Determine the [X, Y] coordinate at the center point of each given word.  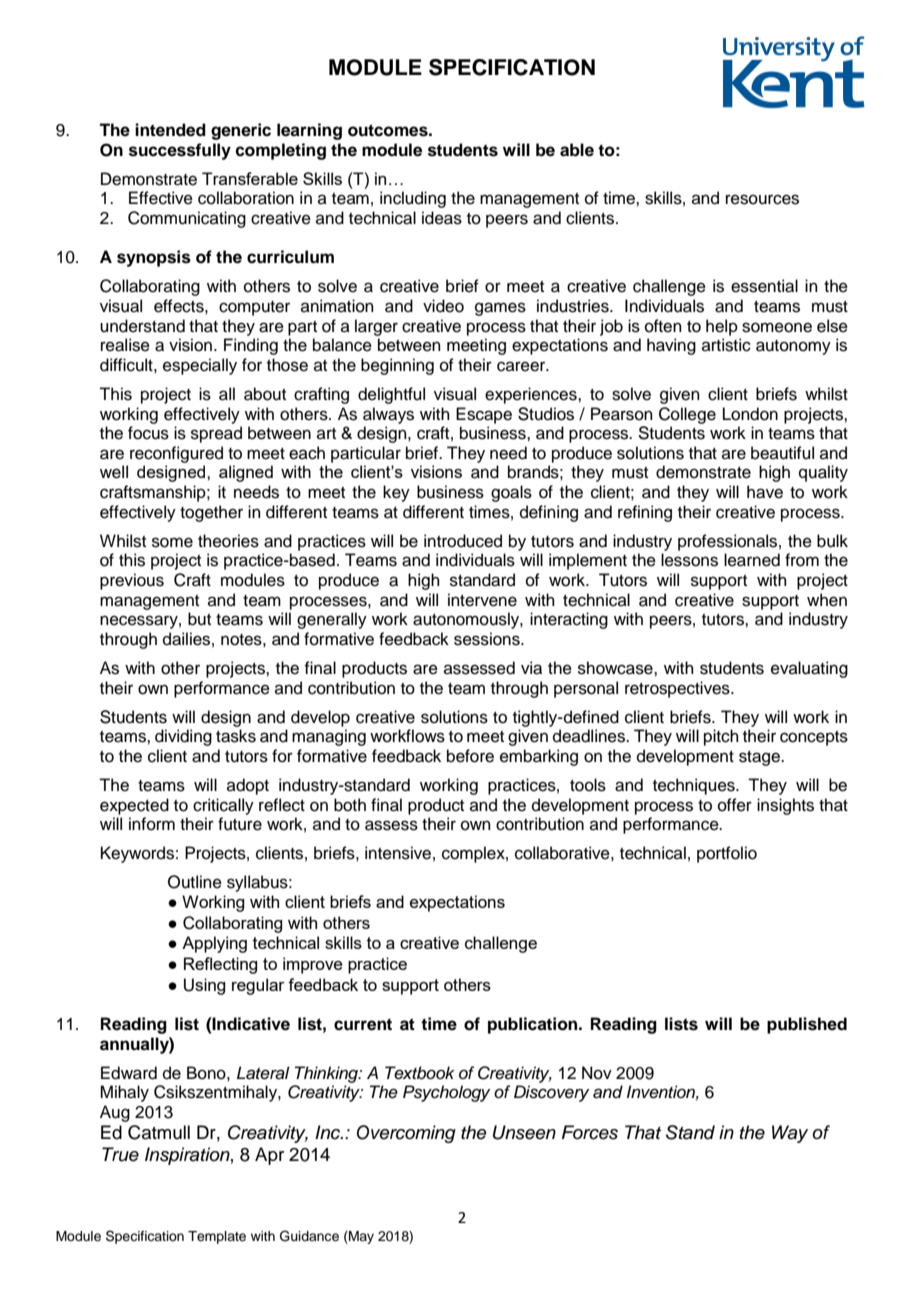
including [413, 199]
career [522, 366]
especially [200, 366]
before [470, 756]
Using [204, 986]
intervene [482, 600]
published [807, 1025]
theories [228, 541]
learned [752, 560]
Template [217, 1237]
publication [534, 1025]
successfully [180, 151]
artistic [726, 345]
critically [223, 806]
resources [762, 199]
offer [735, 805]
